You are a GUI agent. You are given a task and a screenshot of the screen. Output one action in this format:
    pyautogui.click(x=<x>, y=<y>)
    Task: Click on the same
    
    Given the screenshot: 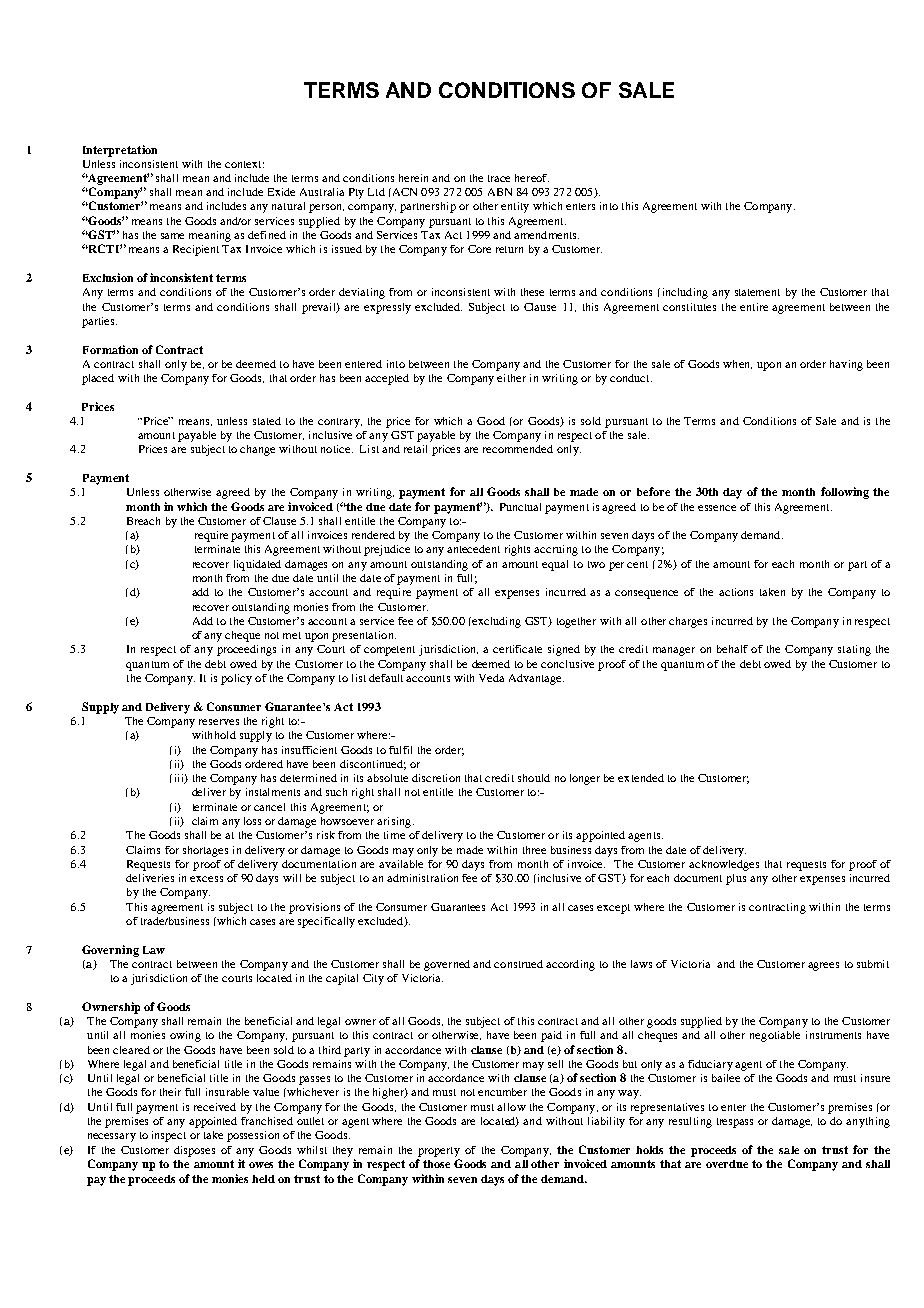 What is the action you would take?
    pyautogui.click(x=172, y=236)
